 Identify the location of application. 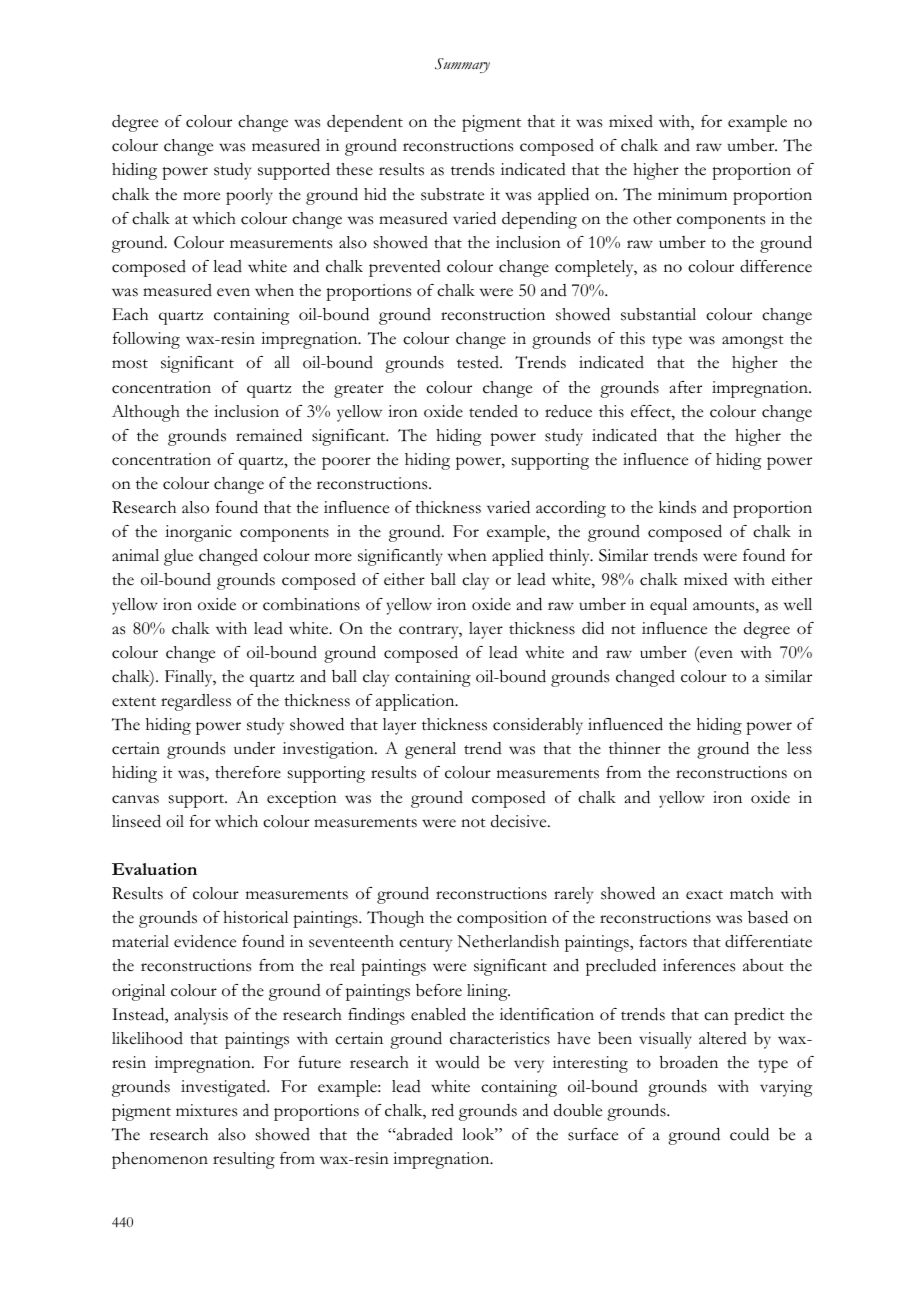
(416, 702).
